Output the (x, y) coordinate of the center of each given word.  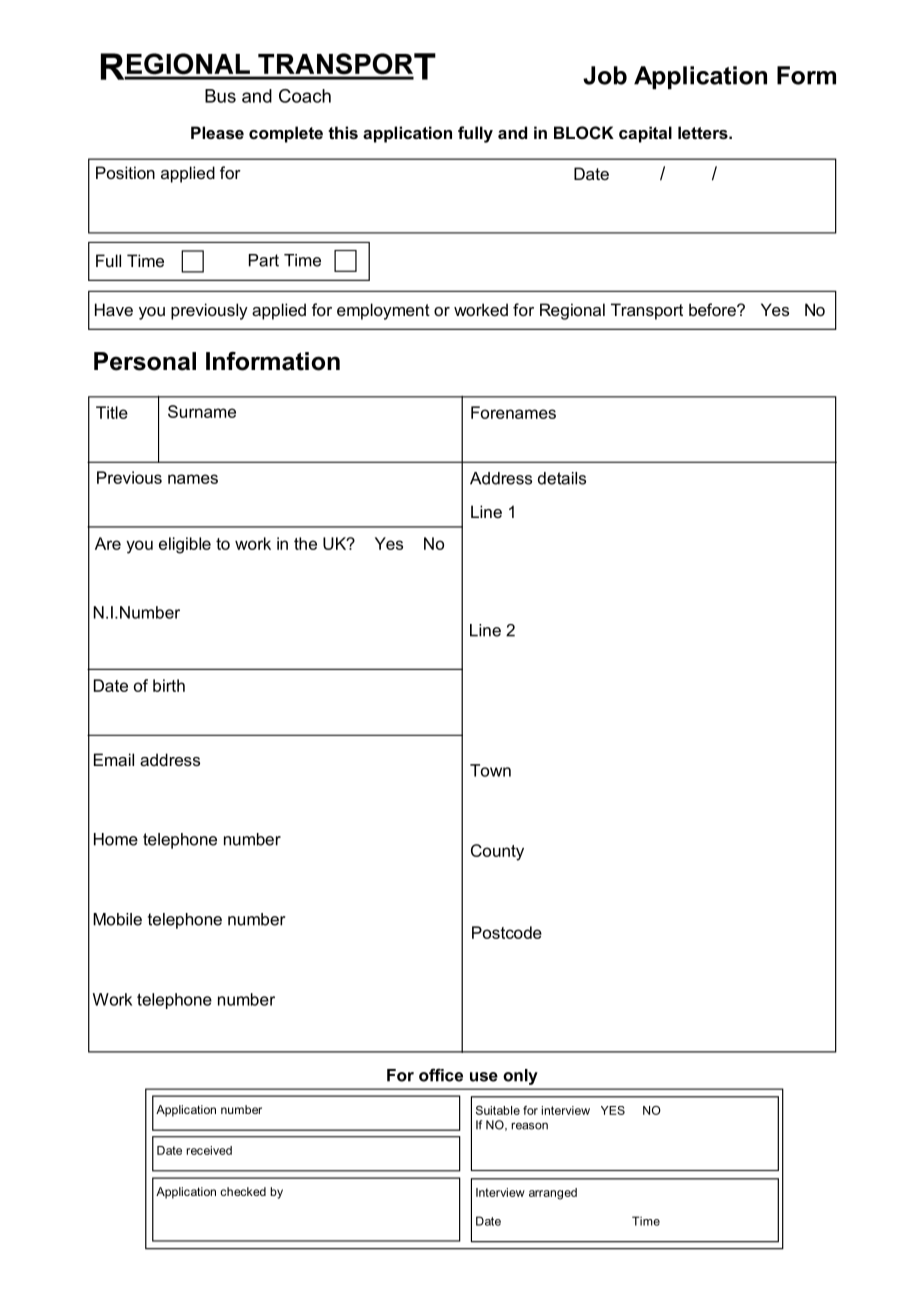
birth (169, 685)
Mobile (117, 919)
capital (645, 134)
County (497, 852)
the (305, 543)
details (562, 478)
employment (383, 311)
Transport (647, 311)
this (343, 132)
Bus (220, 96)
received (209, 1150)
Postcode (507, 932)
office (441, 1075)
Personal (145, 361)
